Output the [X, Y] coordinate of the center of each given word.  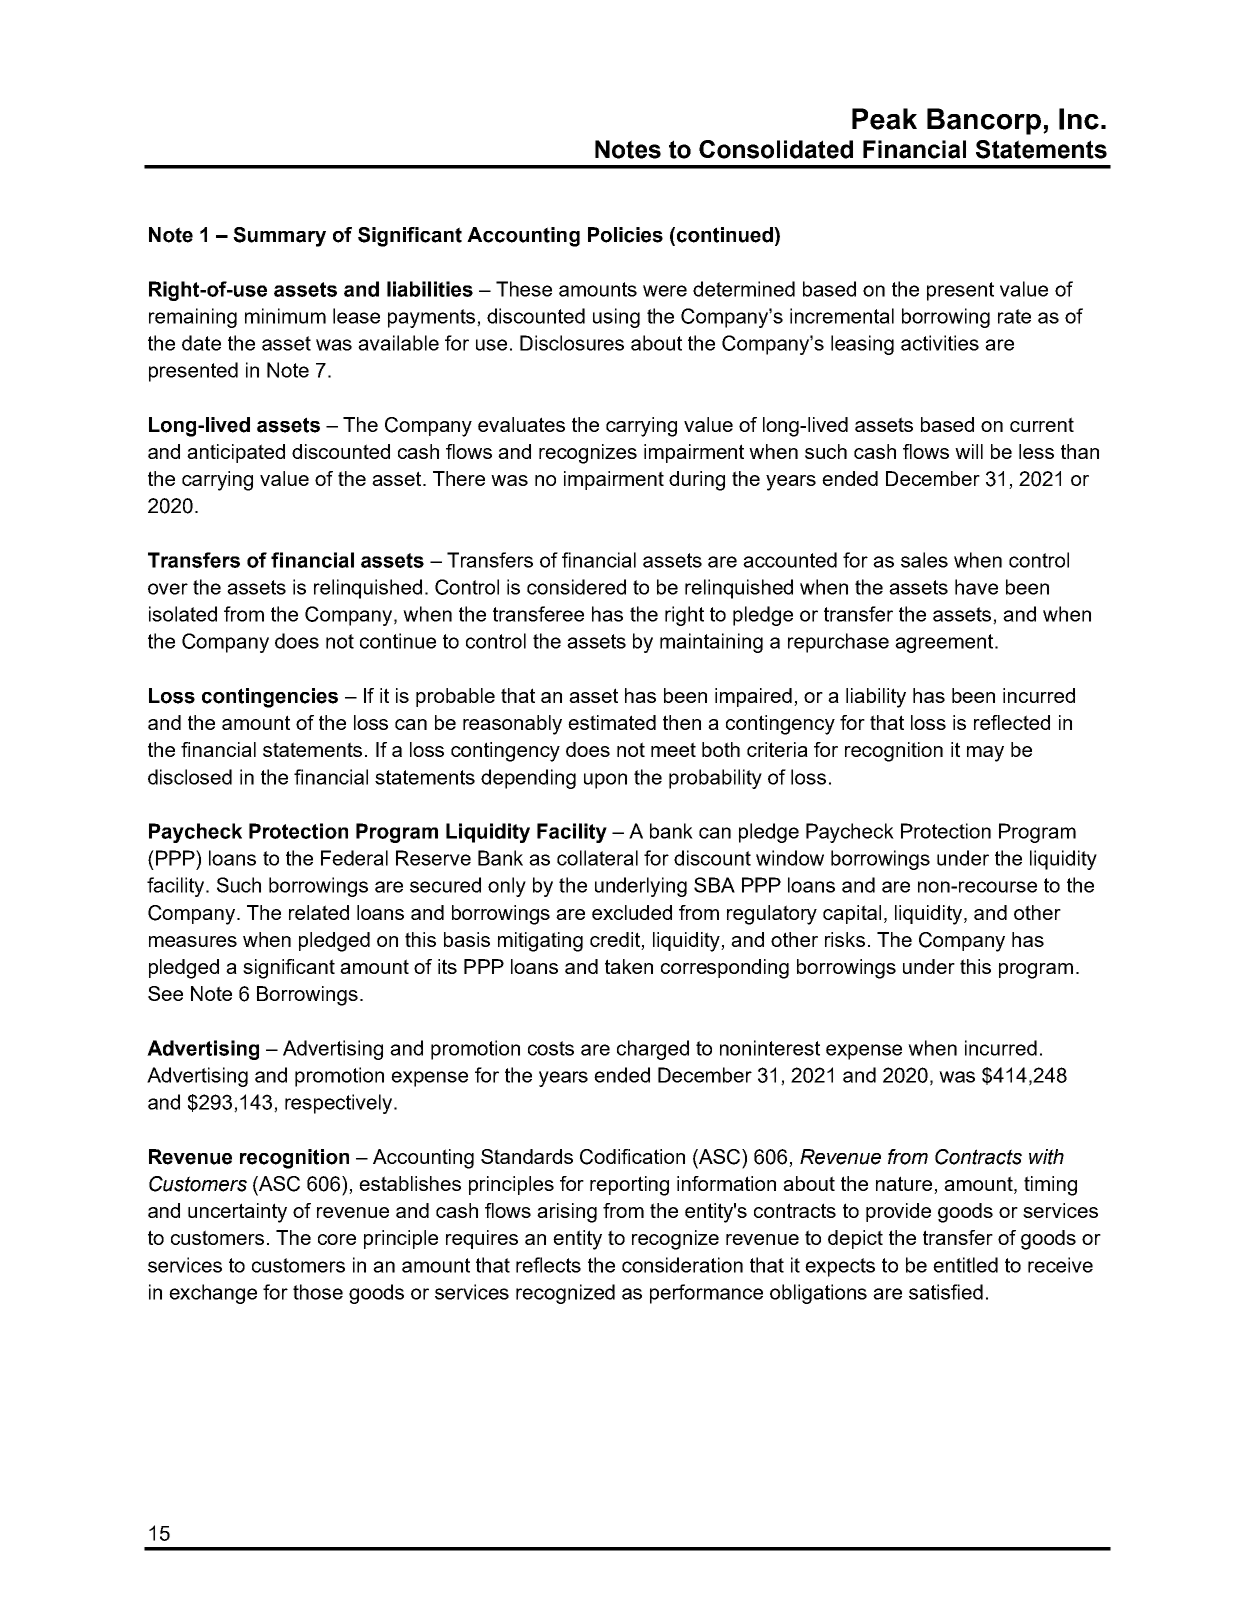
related [319, 912]
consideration [682, 1265]
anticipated [236, 453]
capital [852, 914]
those [318, 1292]
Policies [625, 235]
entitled [965, 1265]
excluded [632, 912]
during [697, 481]
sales [924, 560]
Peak [884, 119]
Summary [279, 237]
